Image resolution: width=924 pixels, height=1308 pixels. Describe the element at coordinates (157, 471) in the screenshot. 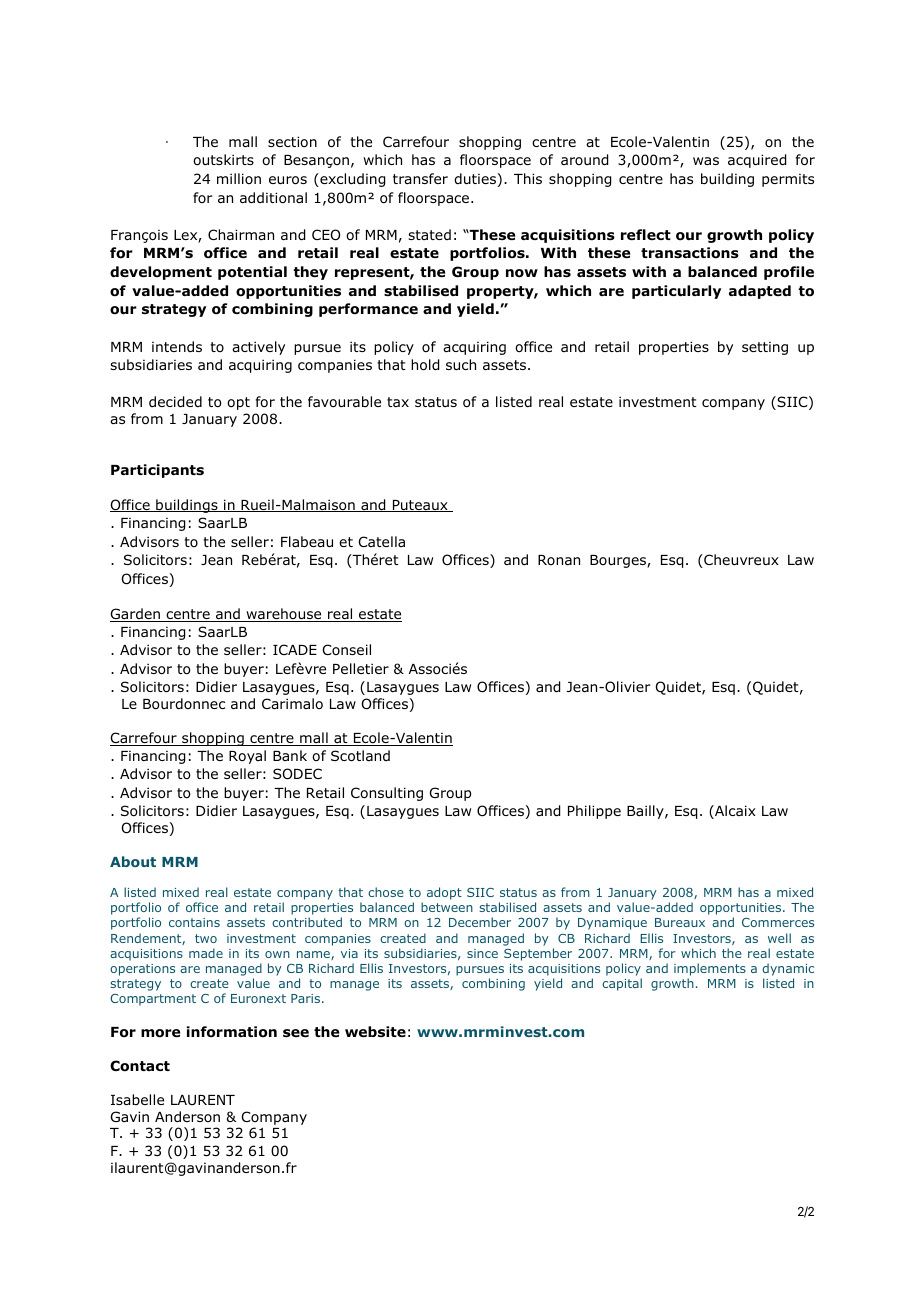

I see `Participants` at that location.
